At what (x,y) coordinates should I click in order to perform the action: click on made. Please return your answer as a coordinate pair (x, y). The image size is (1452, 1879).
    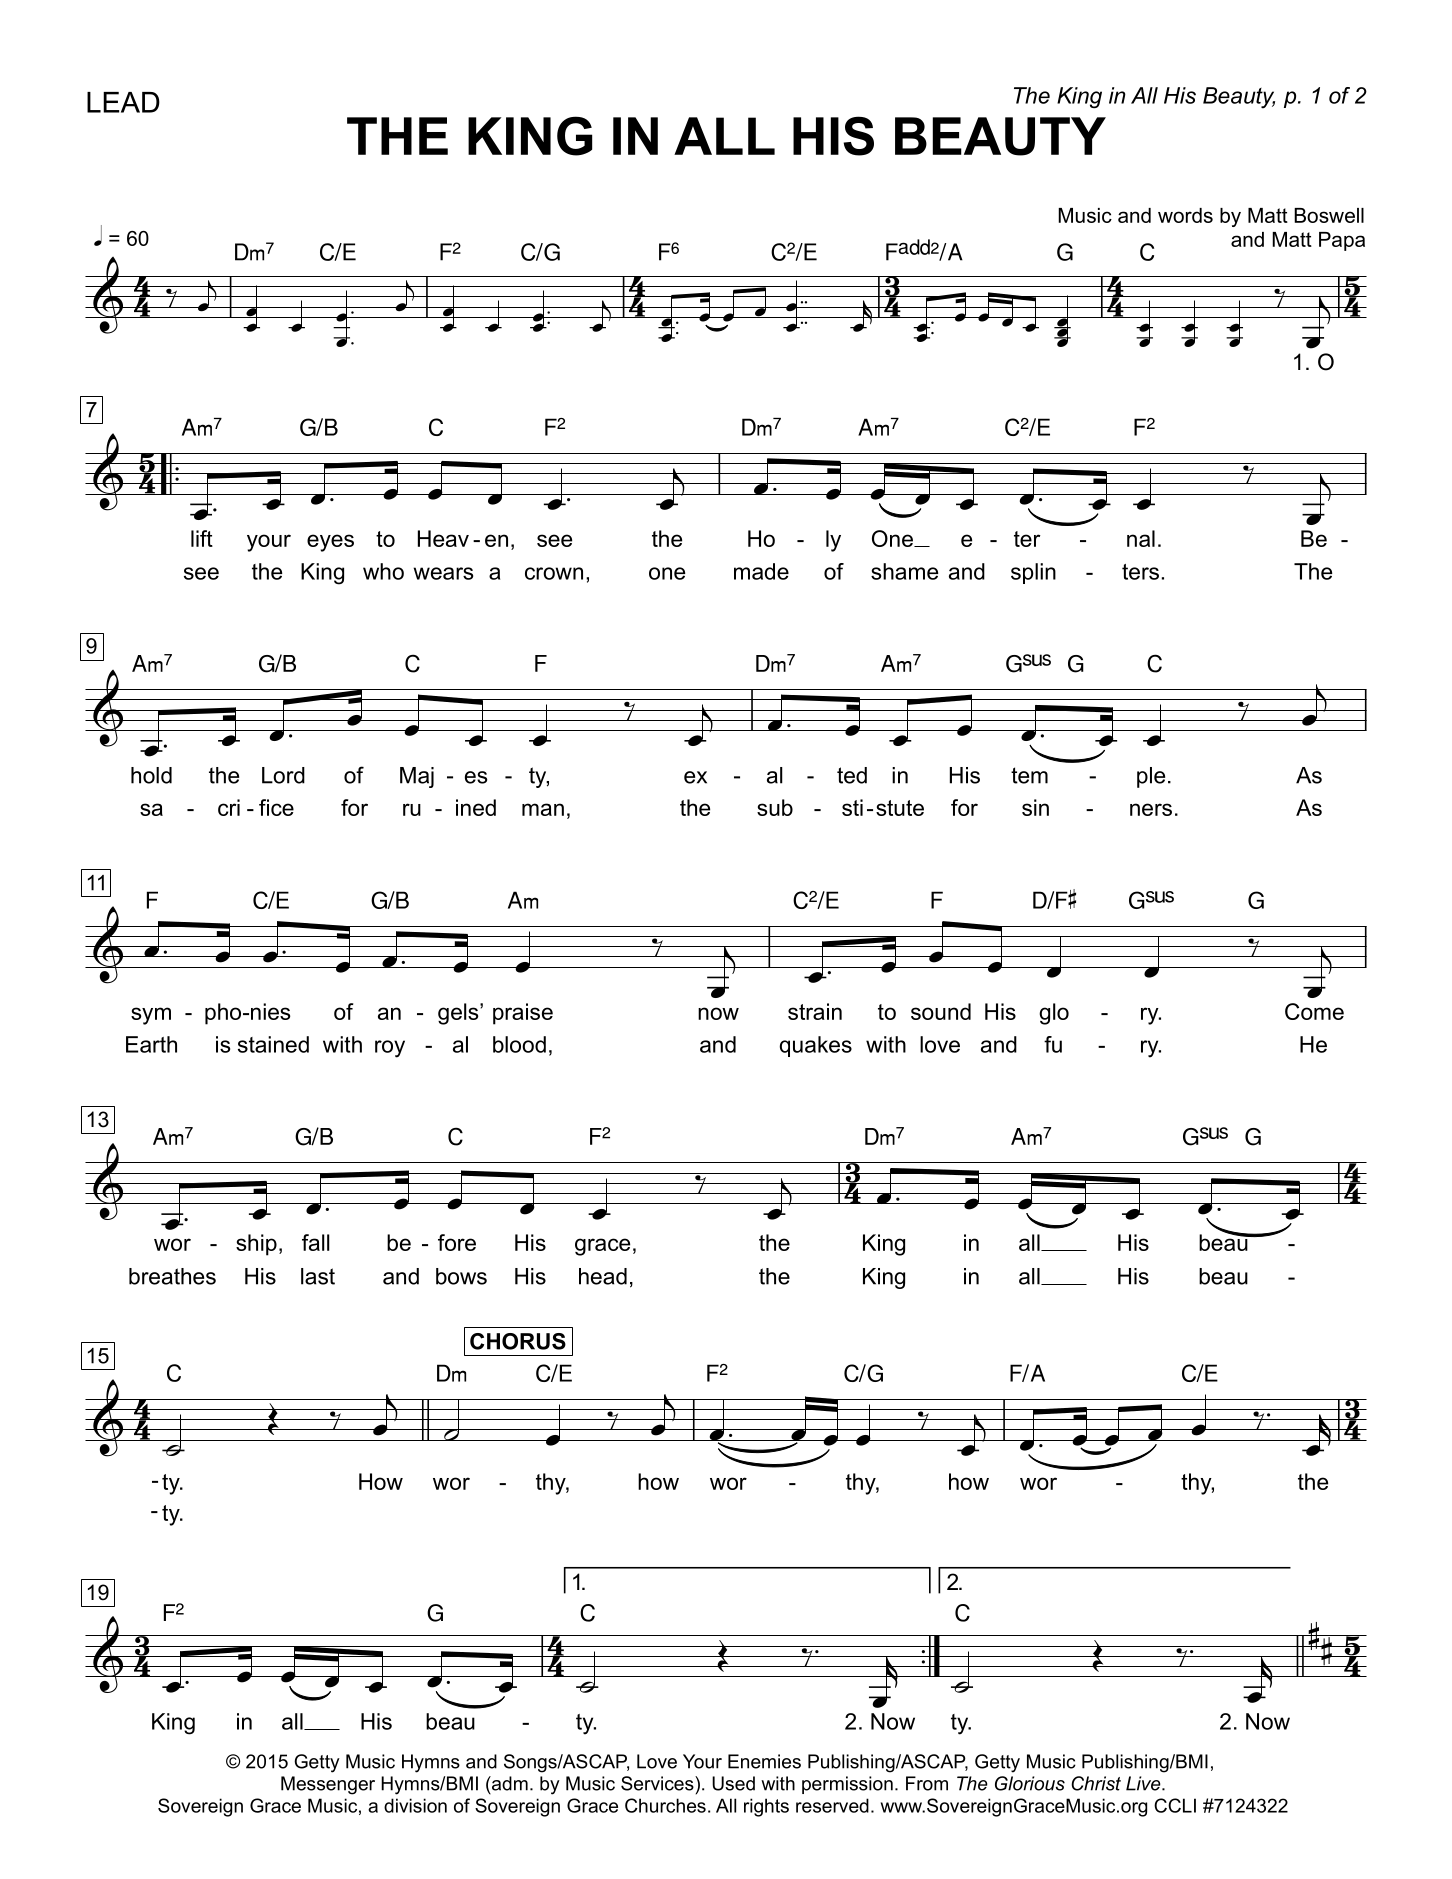
    Looking at the image, I should click on (761, 571).
